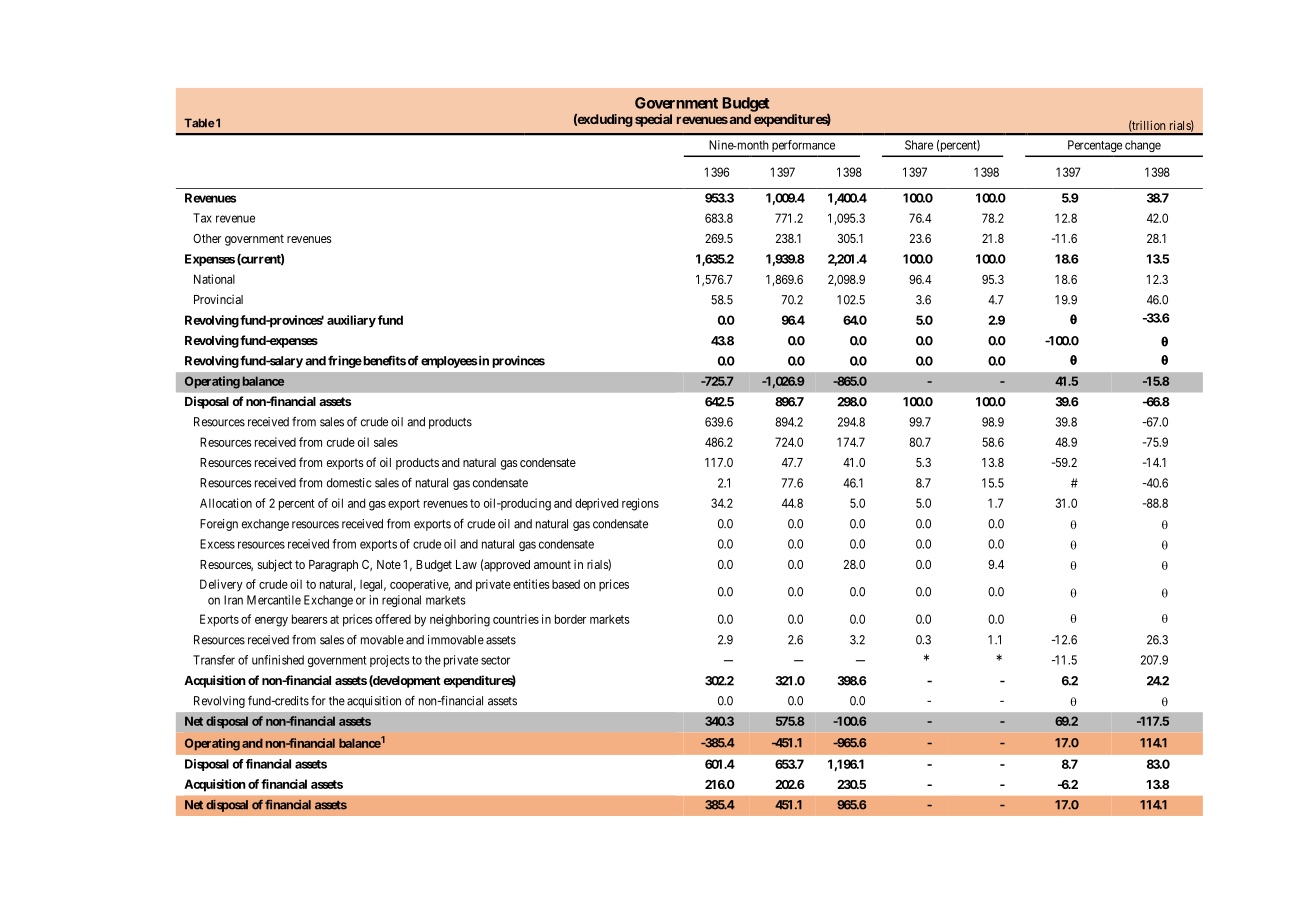  What do you see at coordinates (640, 504) in the image?
I see `regions` at bounding box center [640, 504].
